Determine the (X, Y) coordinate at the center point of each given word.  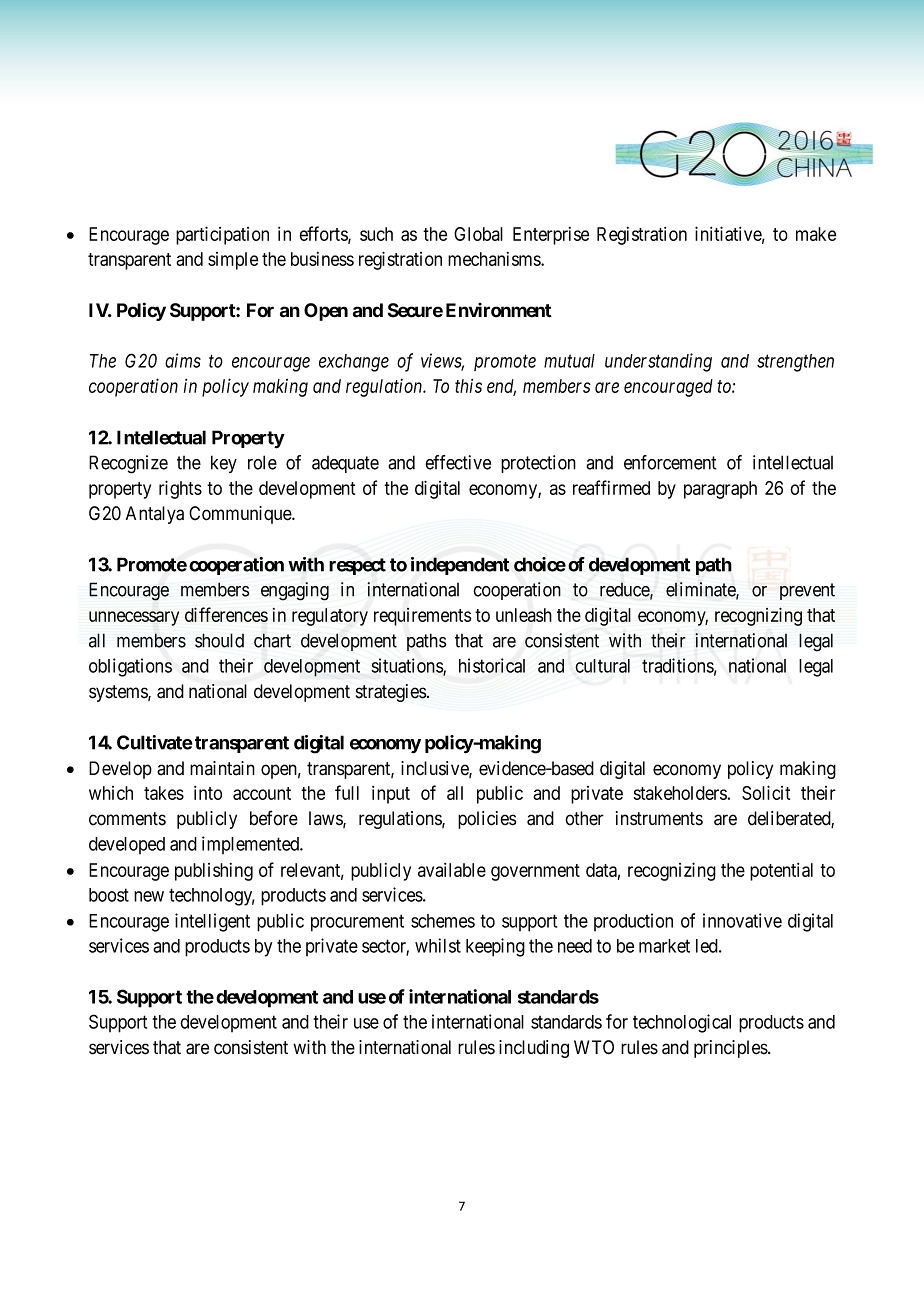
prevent (807, 591)
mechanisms (495, 259)
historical (492, 665)
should (219, 640)
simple (233, 261)
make (816, 234)
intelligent (212, 922)
